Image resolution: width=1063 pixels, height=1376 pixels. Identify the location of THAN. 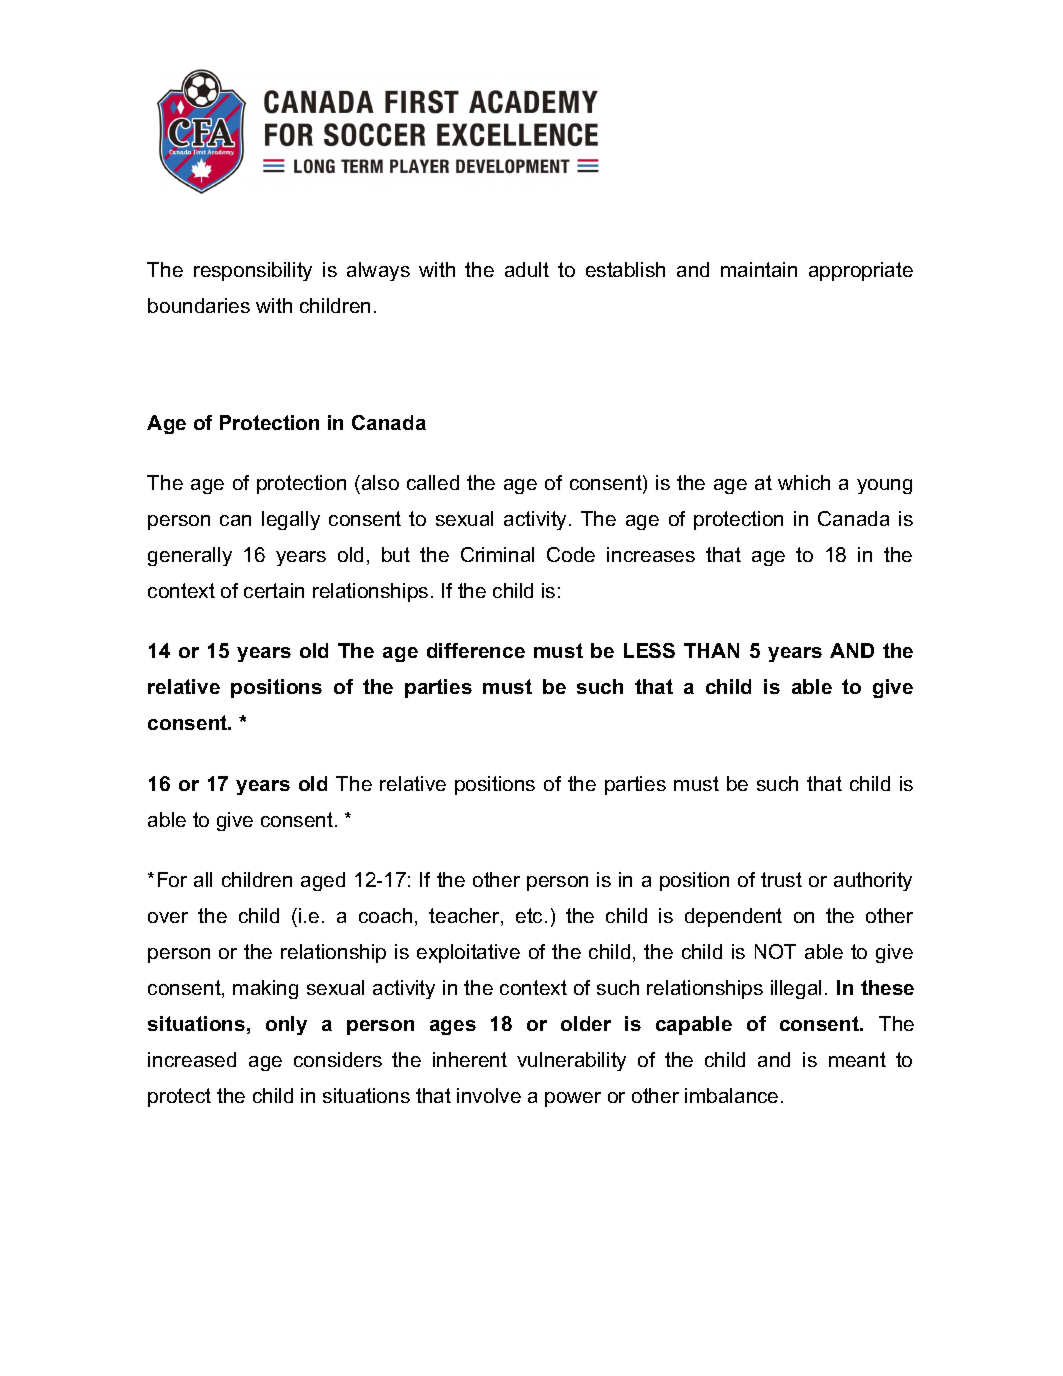
(711, 650).
